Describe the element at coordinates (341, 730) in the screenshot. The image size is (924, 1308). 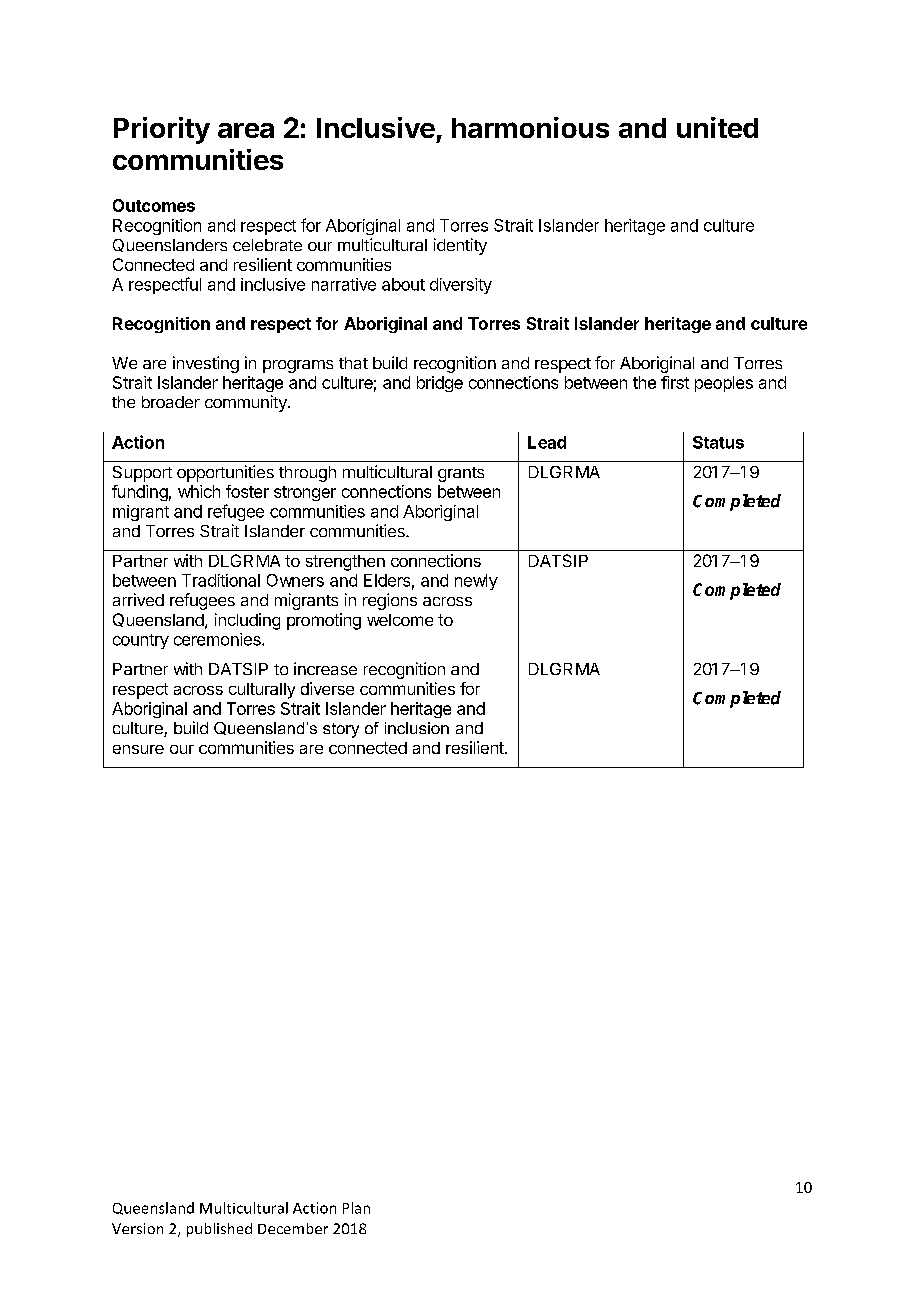
I see `story` at that location.
